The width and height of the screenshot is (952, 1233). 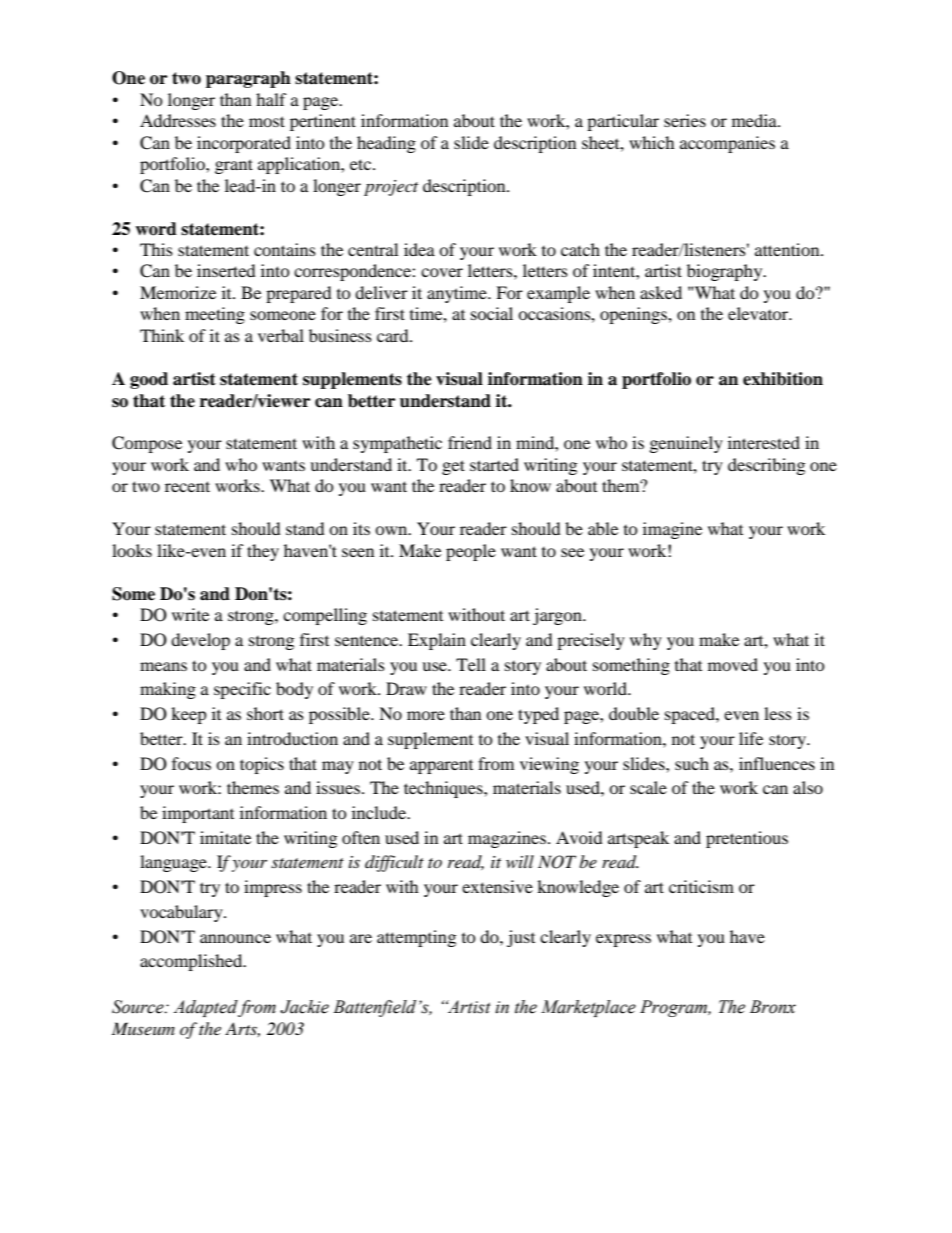 What do you see at coordinates (215, 315) in the screenshot?
I see `meeting` at bounding box center [215, 315].
